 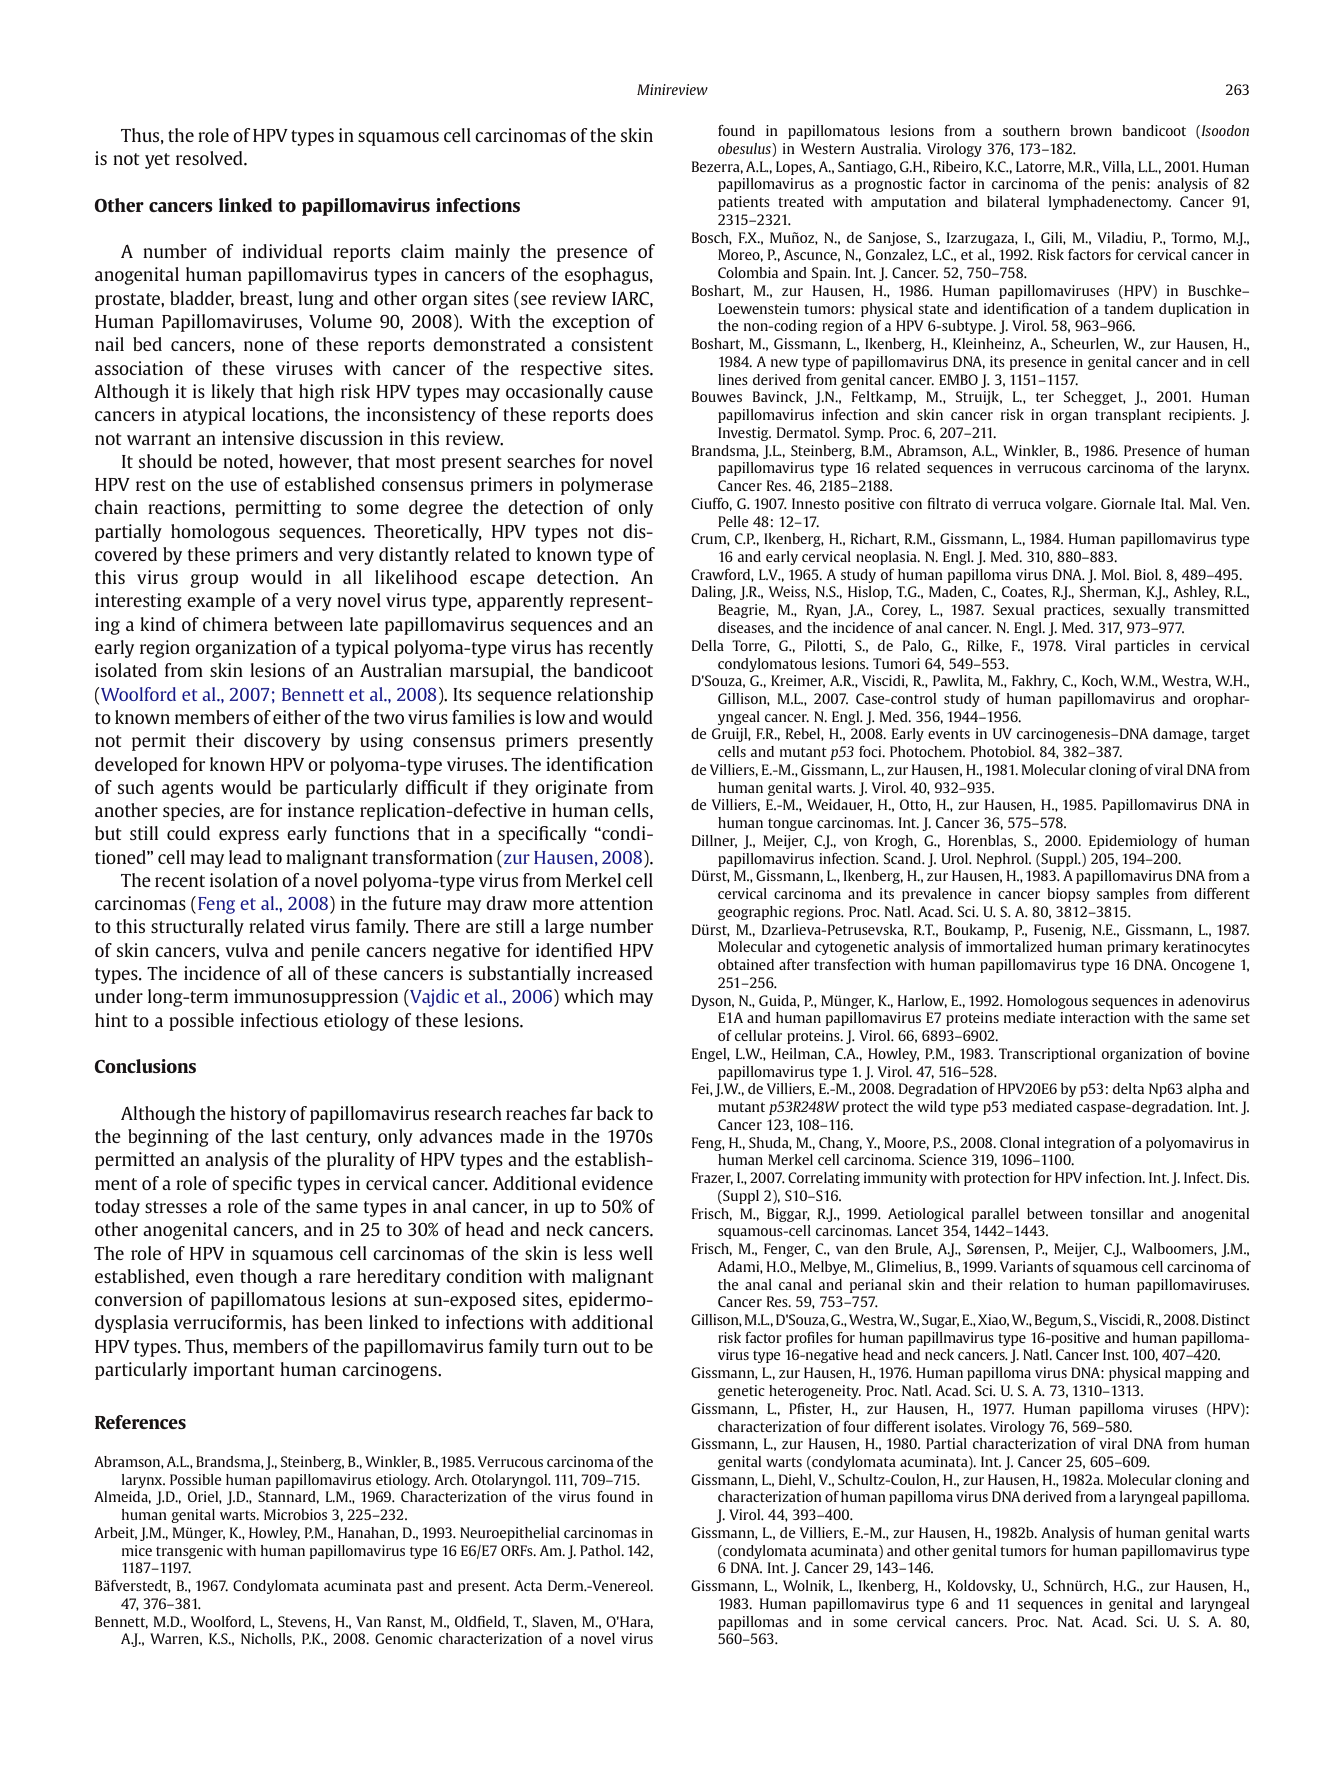 I want to click on lymphadenectomy, so click(x=1110, y=203).
